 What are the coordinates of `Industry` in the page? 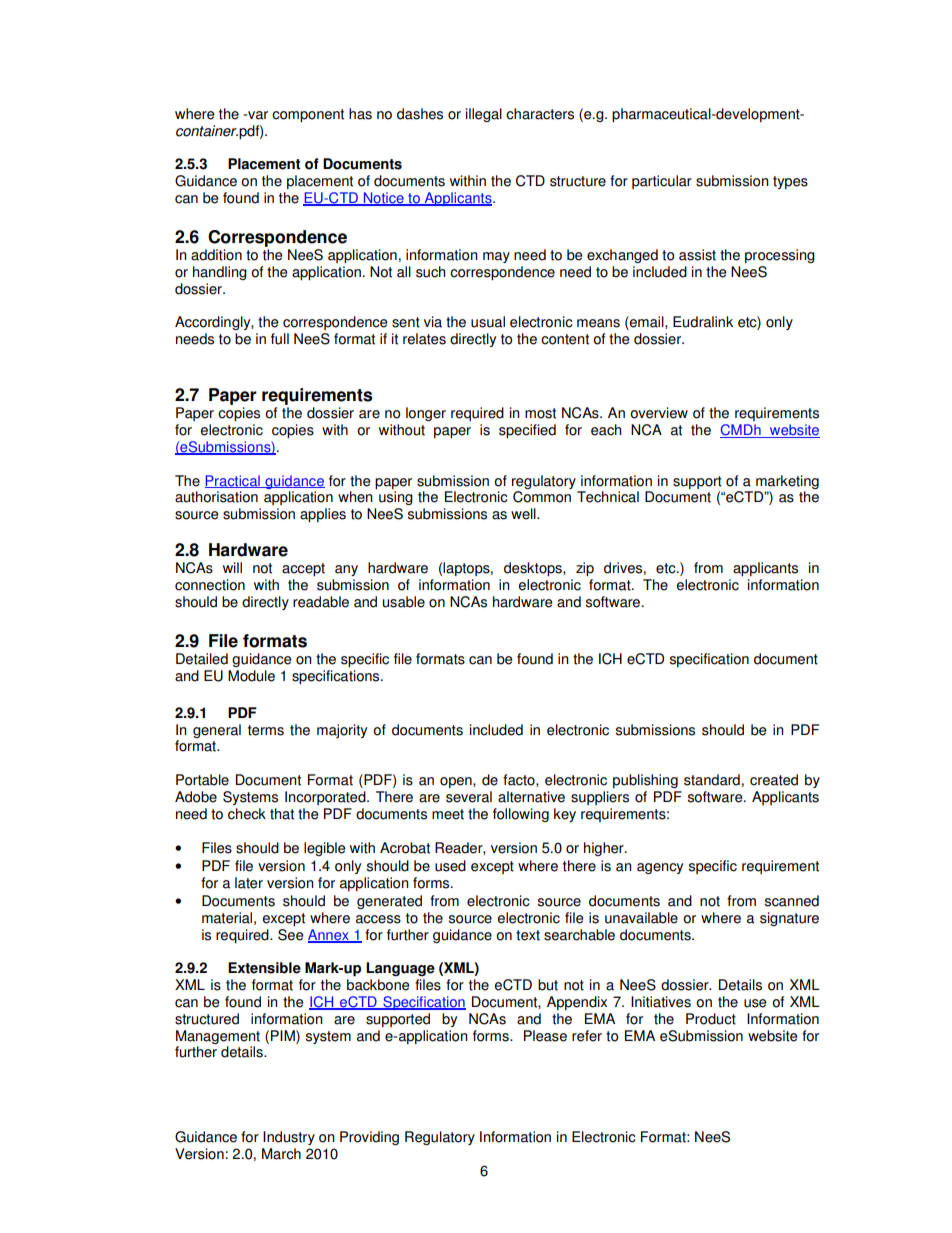 It's located at (289, 1138).
